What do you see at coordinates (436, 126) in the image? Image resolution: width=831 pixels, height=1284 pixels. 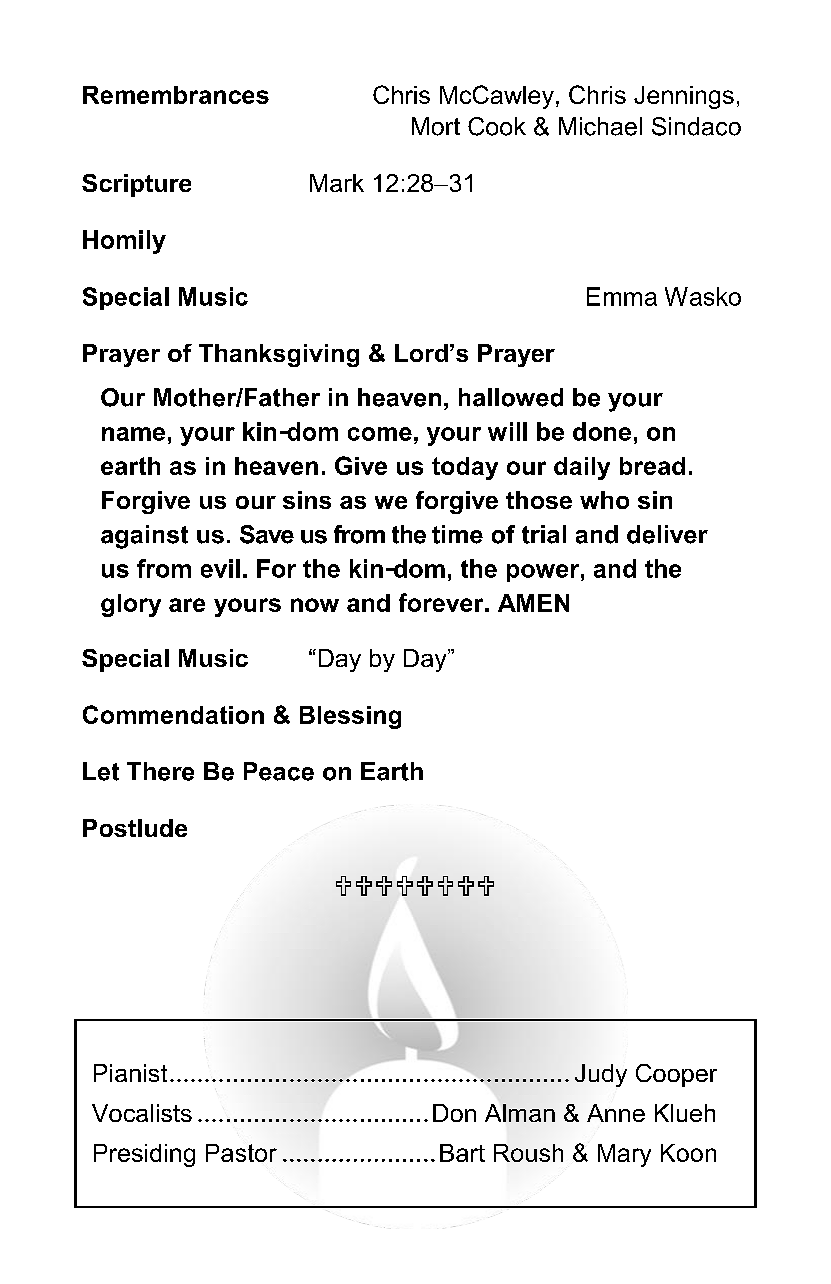 I see `Mort` at bounding box center [436, 126].
